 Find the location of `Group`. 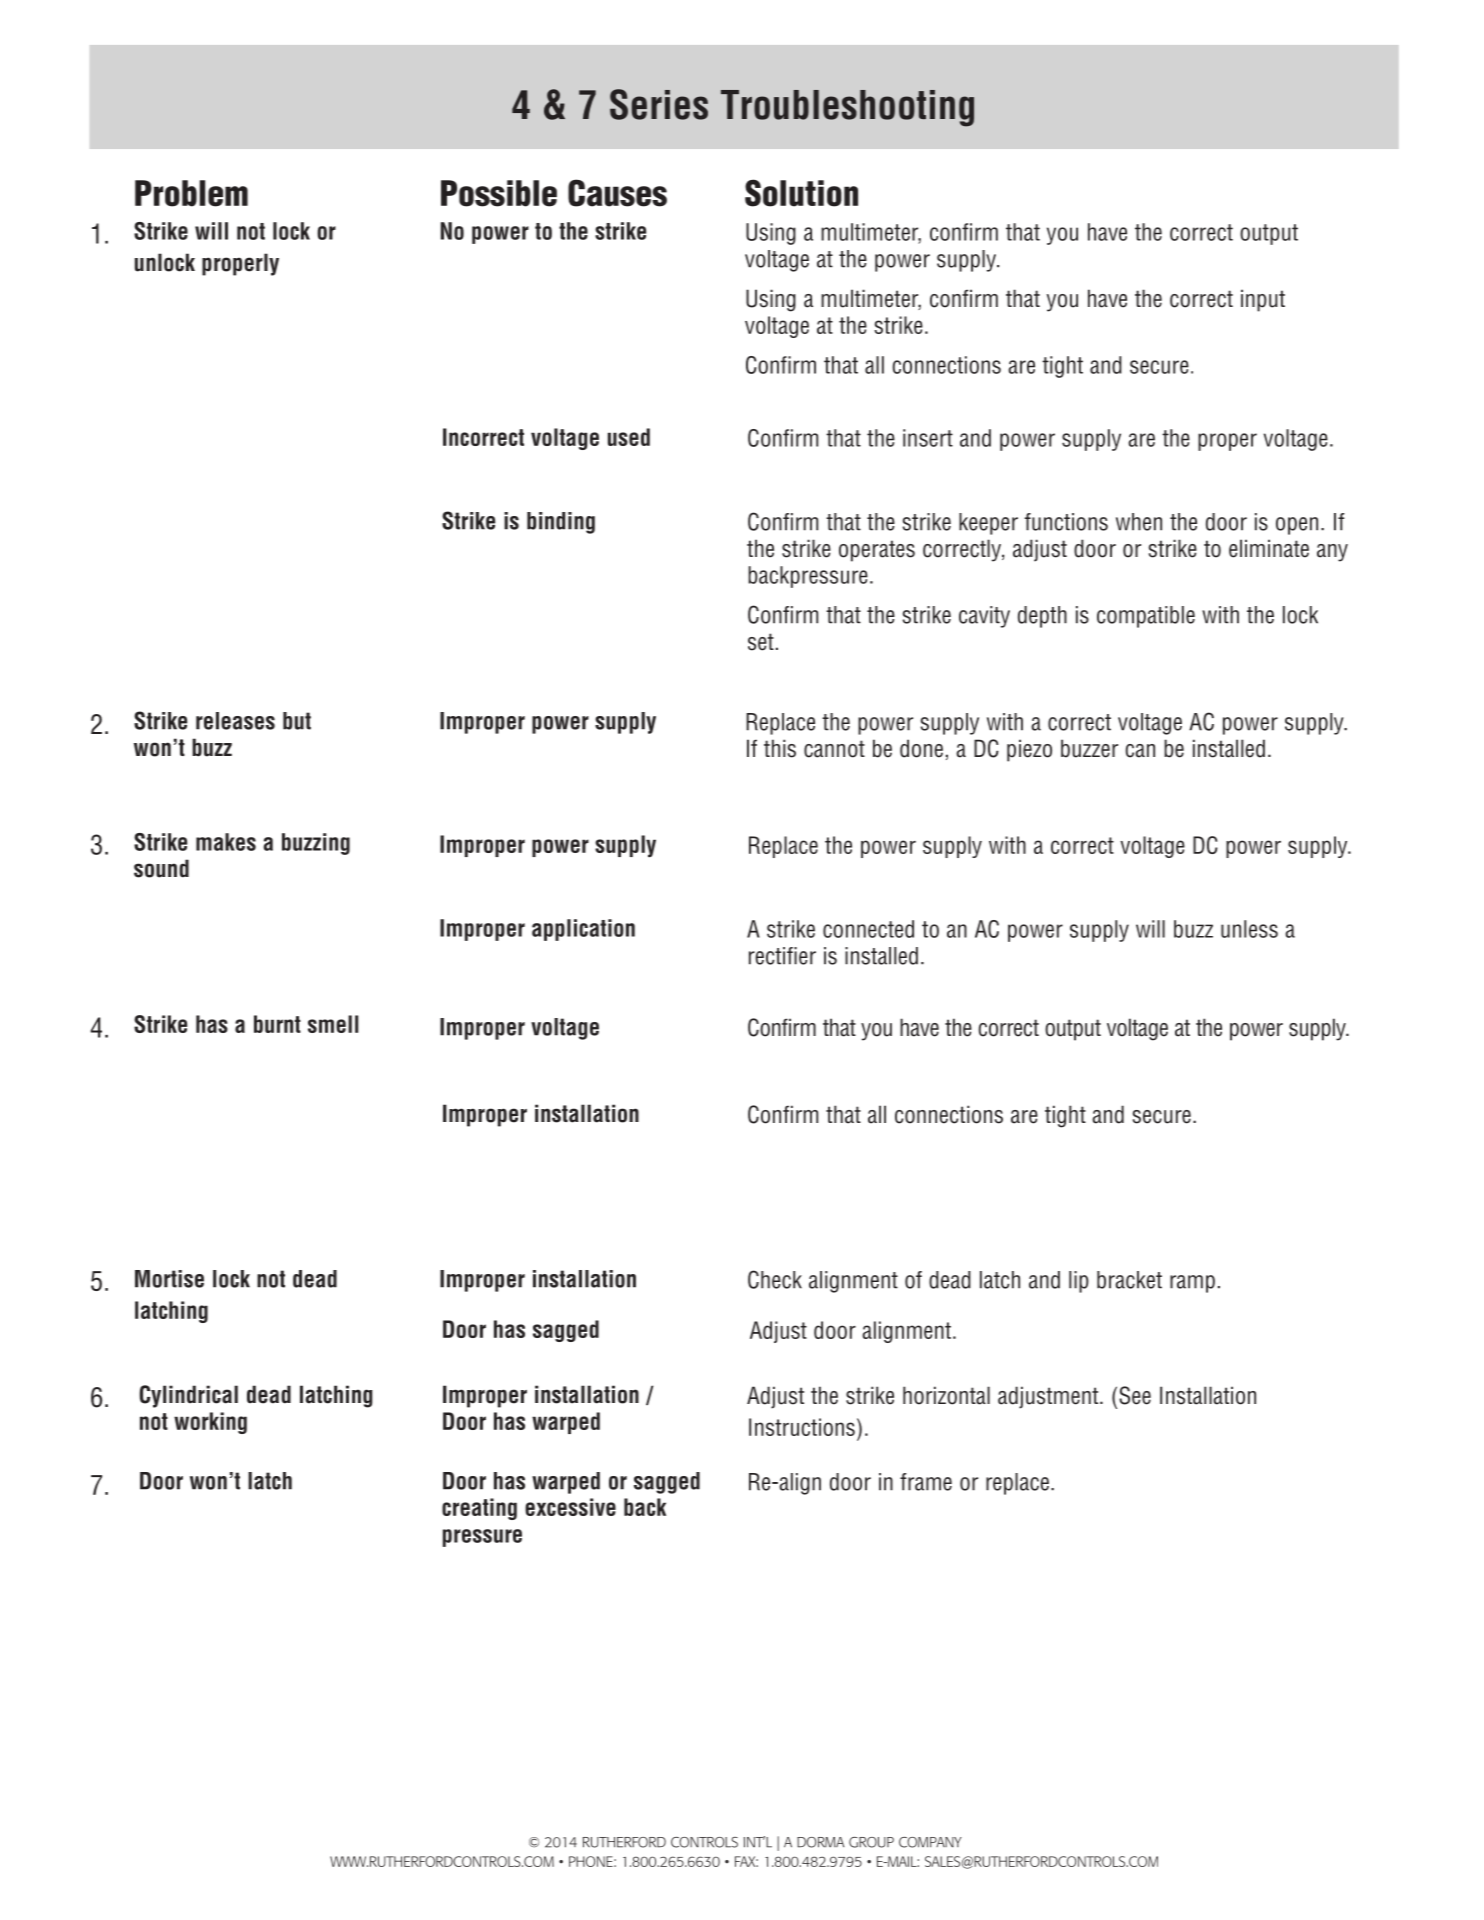

Group is located at coordinates (871, 1842).
